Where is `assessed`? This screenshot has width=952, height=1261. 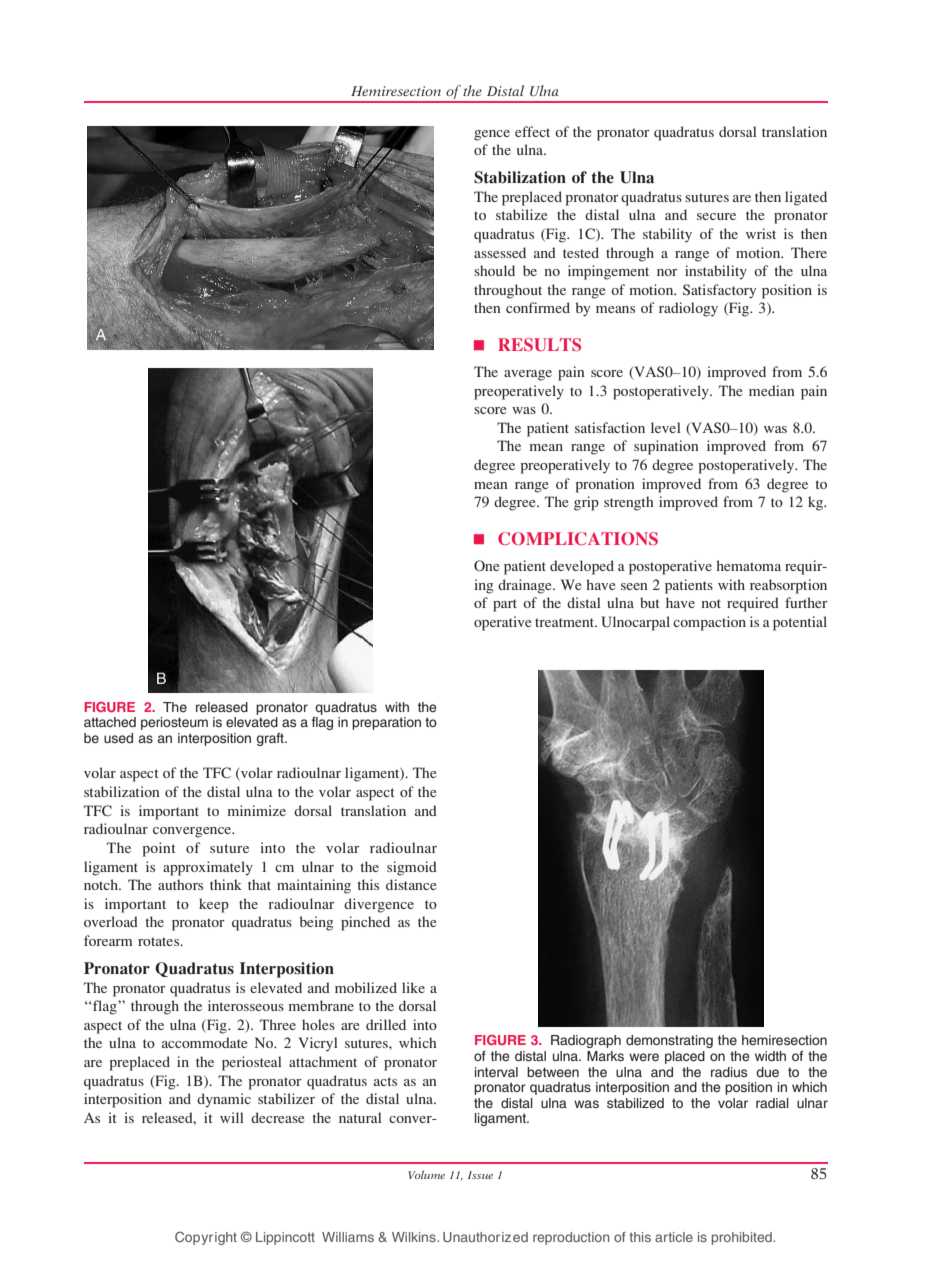 assessed is located at coordinates (500, 252).
